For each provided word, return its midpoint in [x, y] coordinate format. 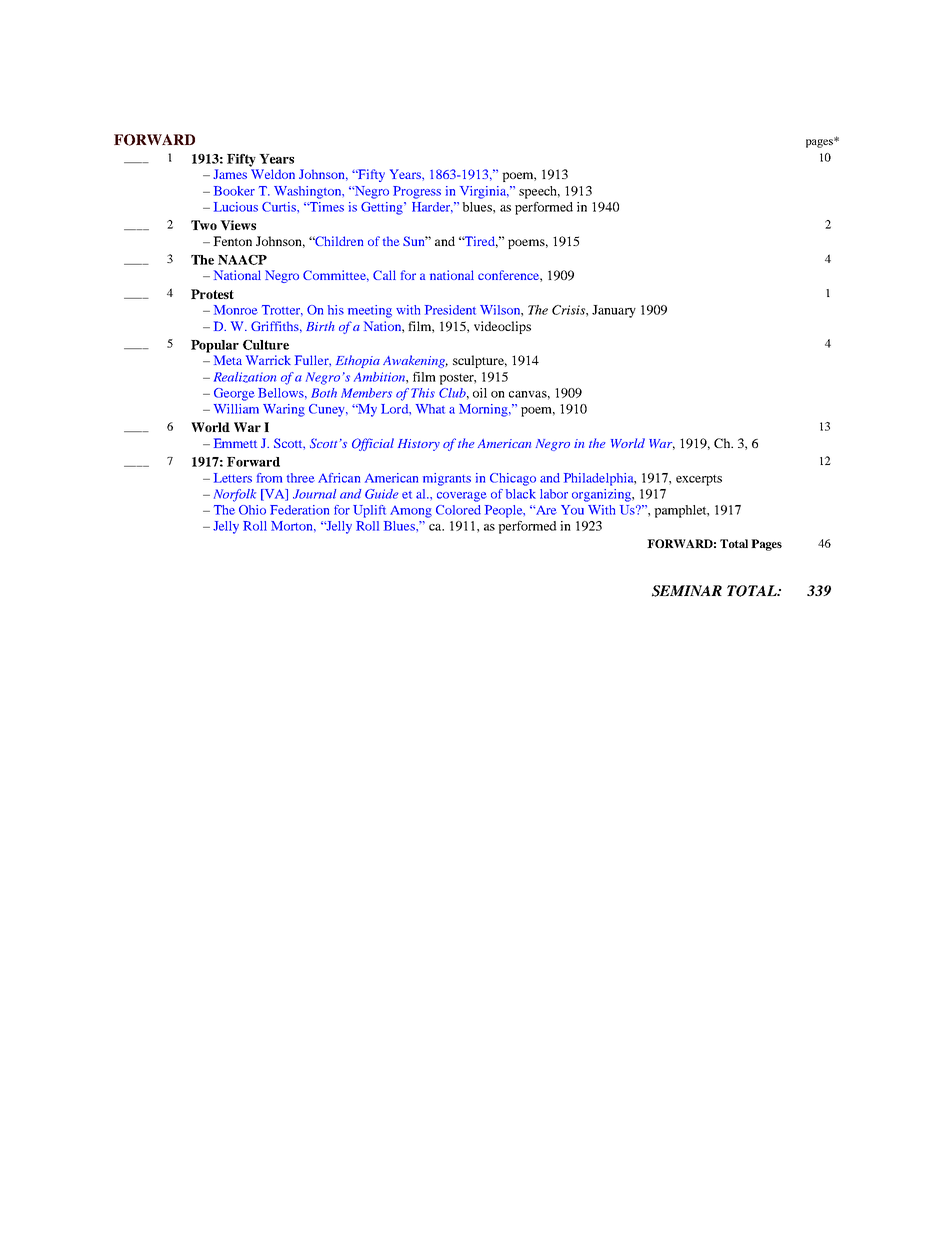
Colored [458, 510]
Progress [417, 192]
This [423, 393]
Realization [245, 377]
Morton [293, 526]
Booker [234, 191]
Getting [383, 208]
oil [480, 393]
